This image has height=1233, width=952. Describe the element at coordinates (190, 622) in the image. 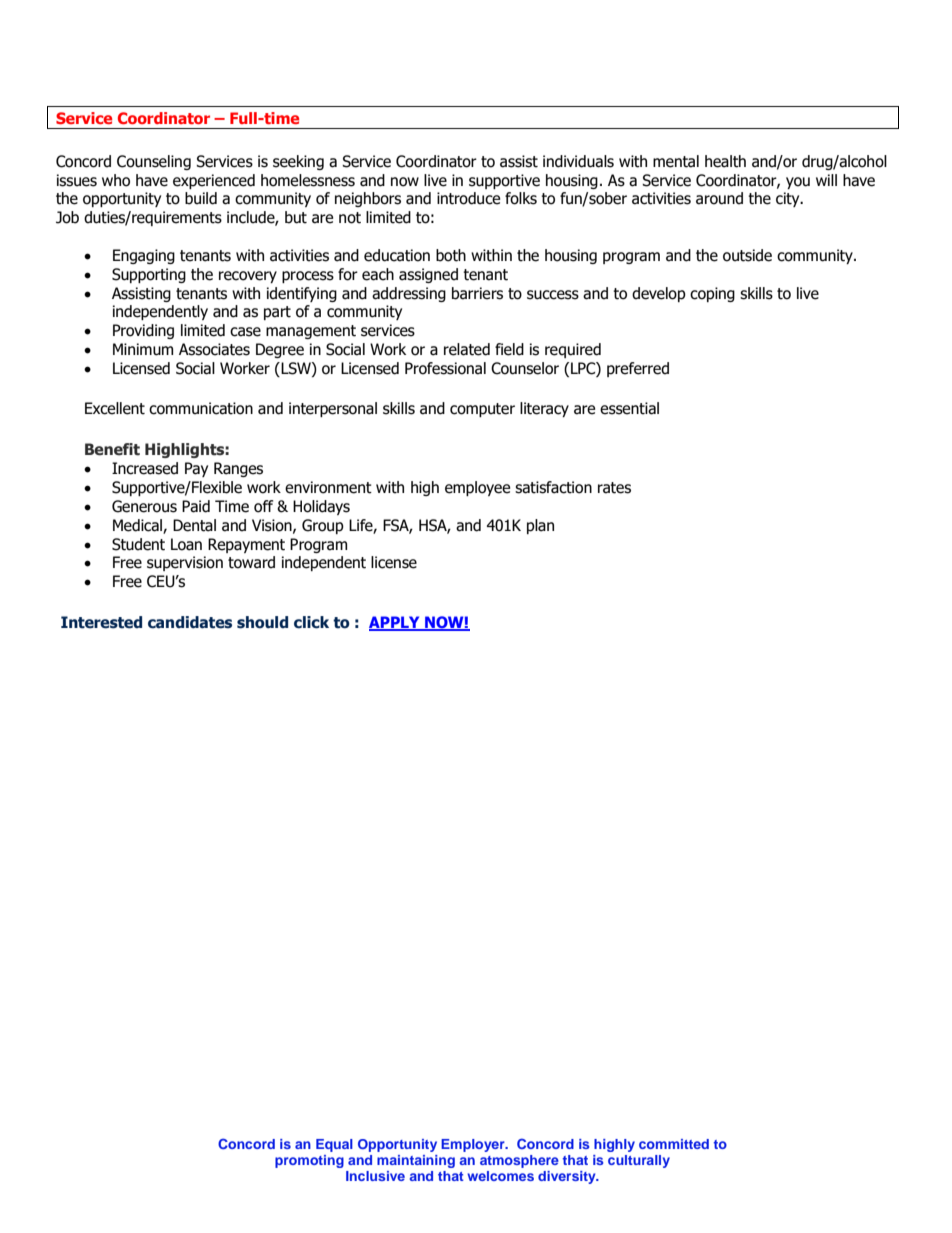

I see `candidates` at that location.
